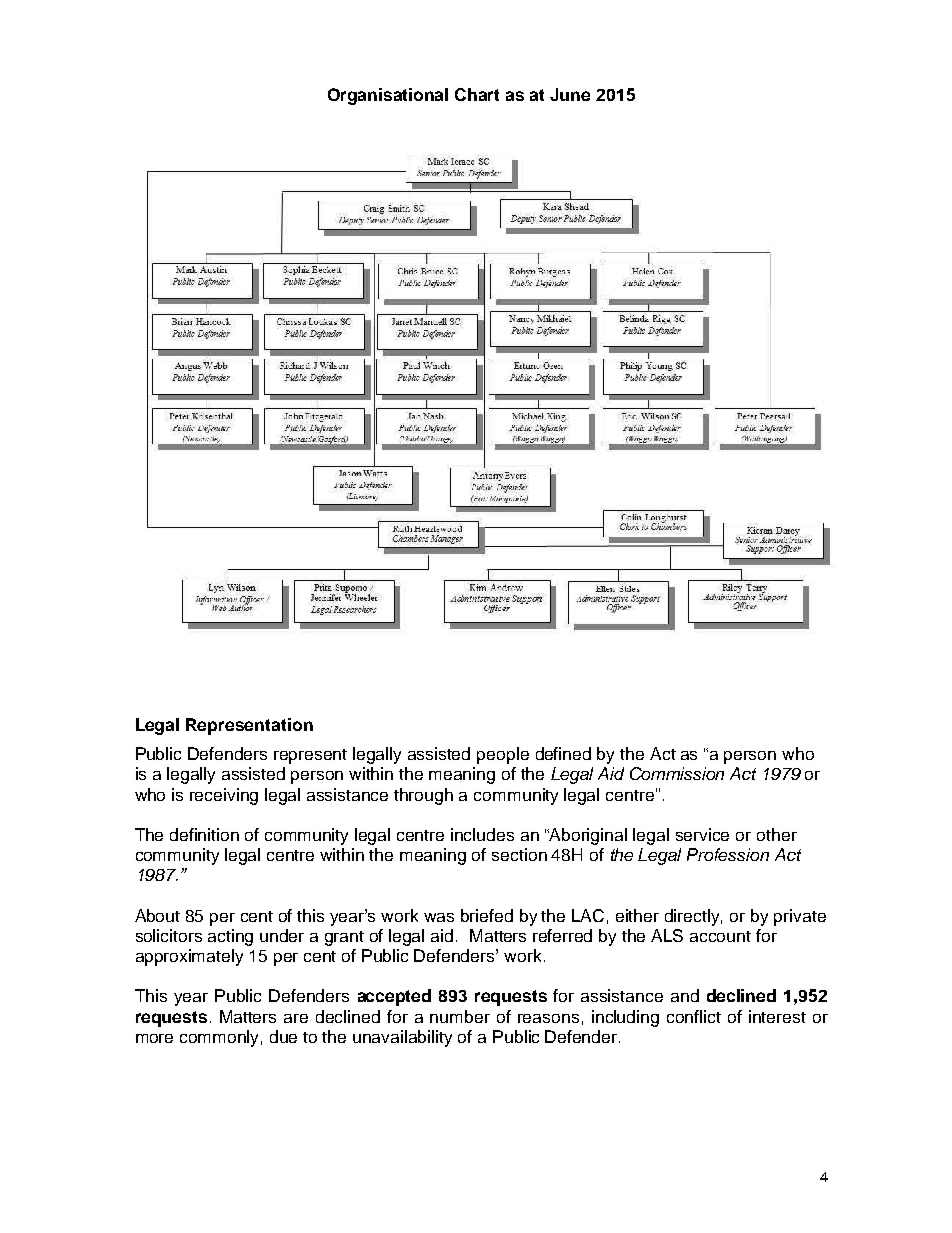 Image resolution: width=952 pixels, height=1233 pixels. I want to click on Commission, so click(677, 773).
